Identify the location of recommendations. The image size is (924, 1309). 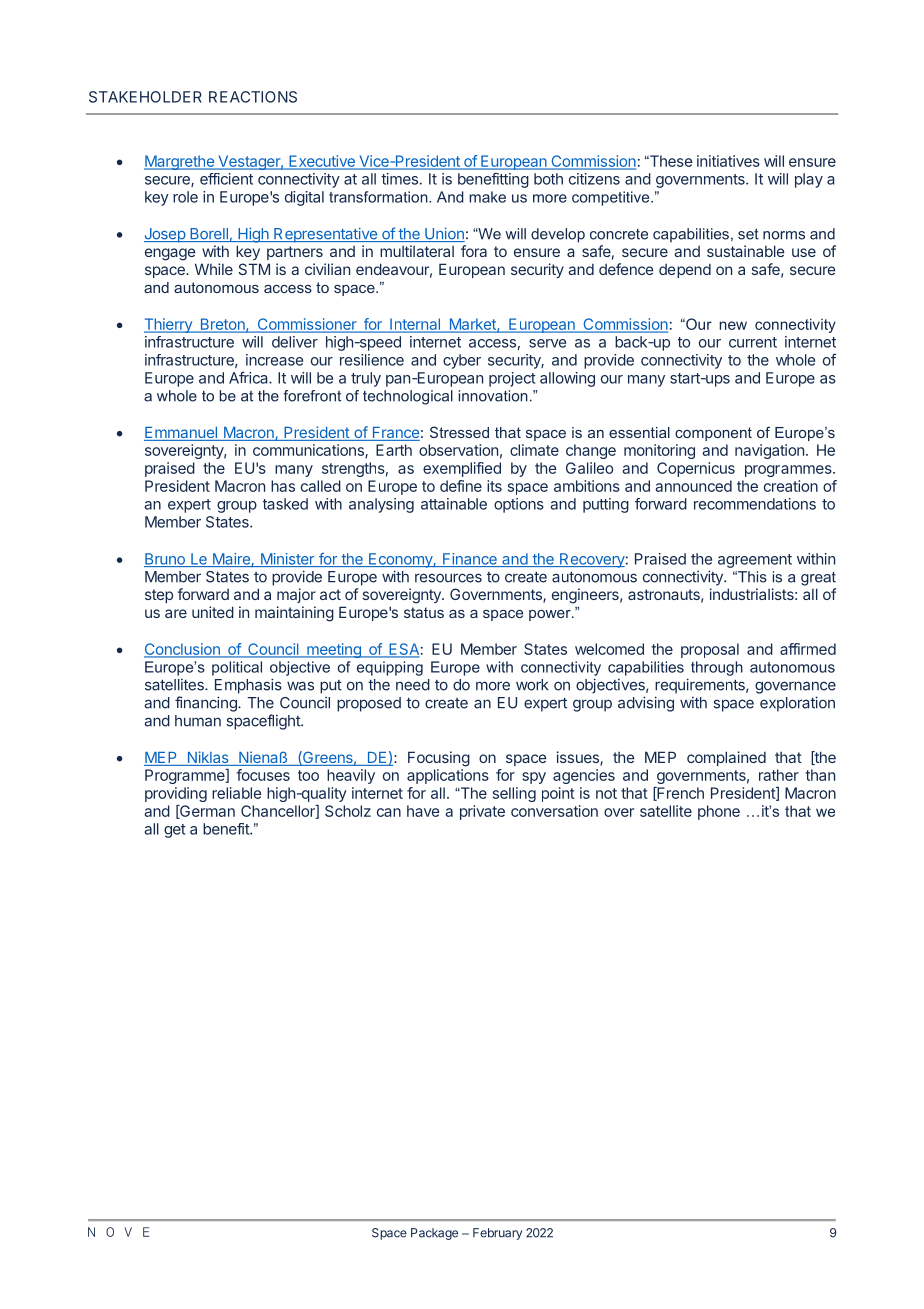
(755, 504).
